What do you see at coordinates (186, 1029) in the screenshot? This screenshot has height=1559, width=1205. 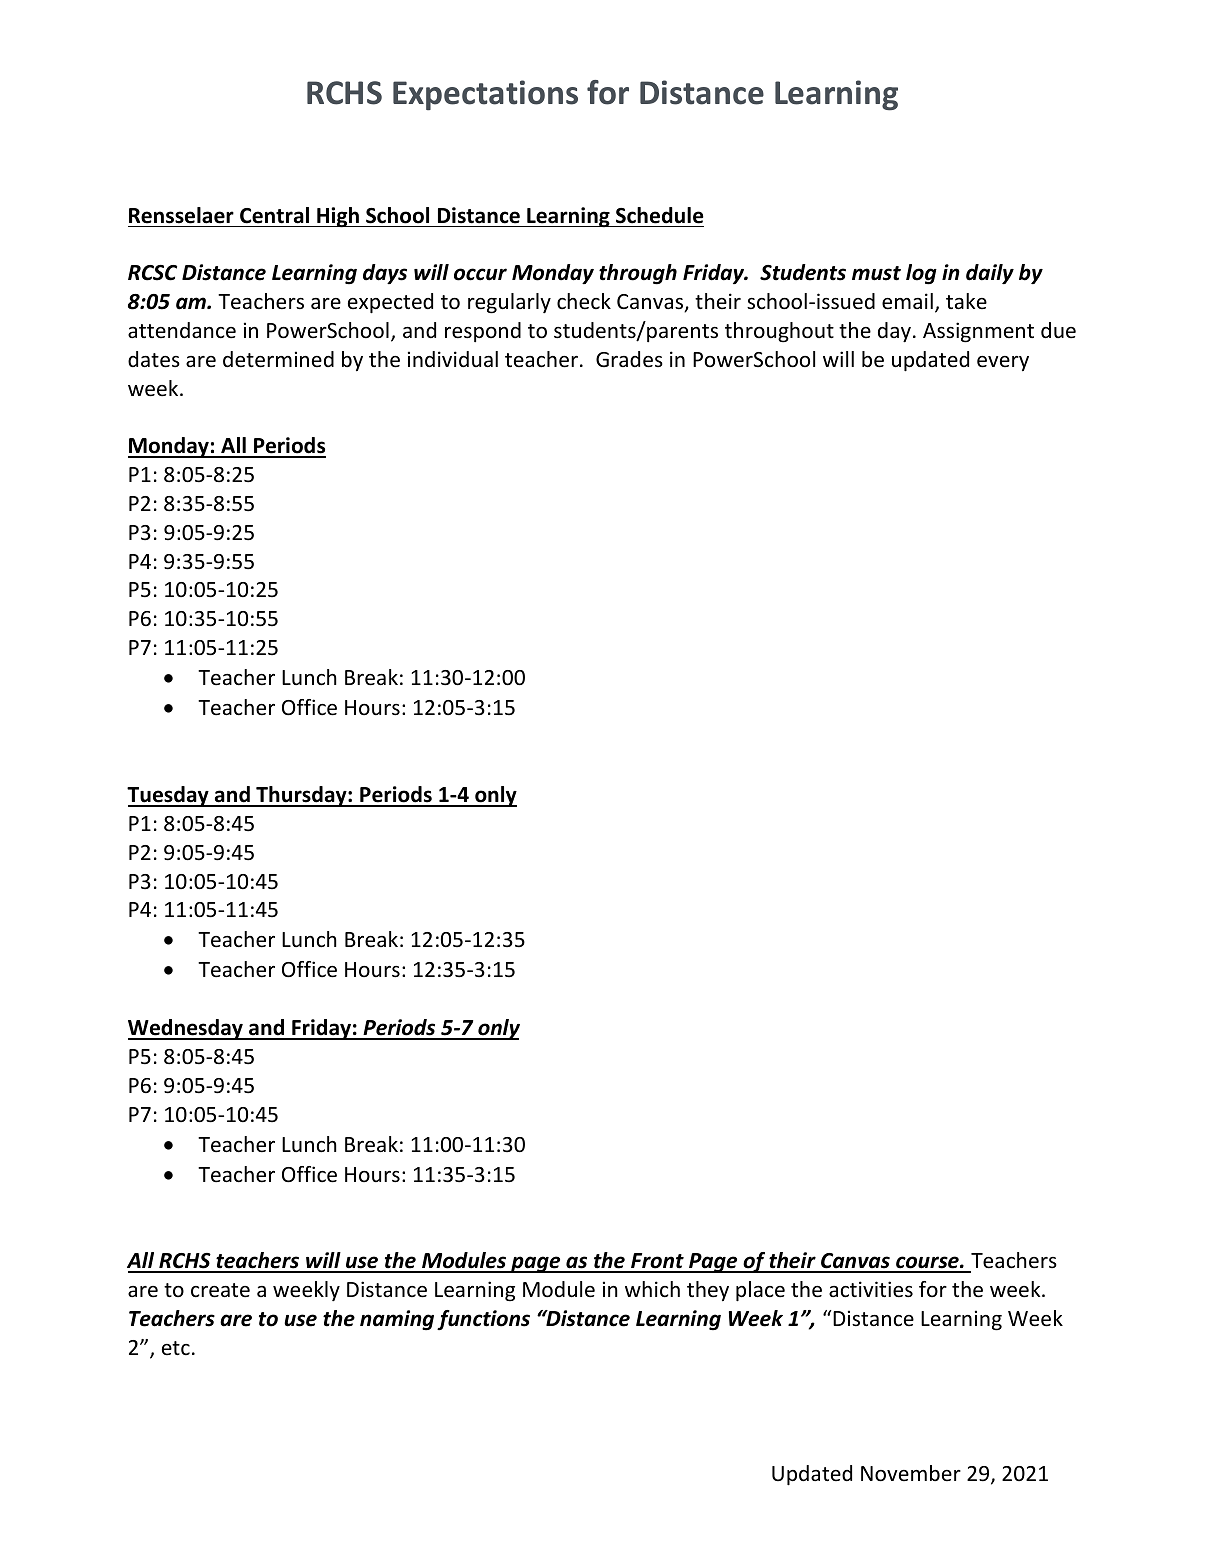 I see `Wednesday` at bounding box center [186, 1029].
